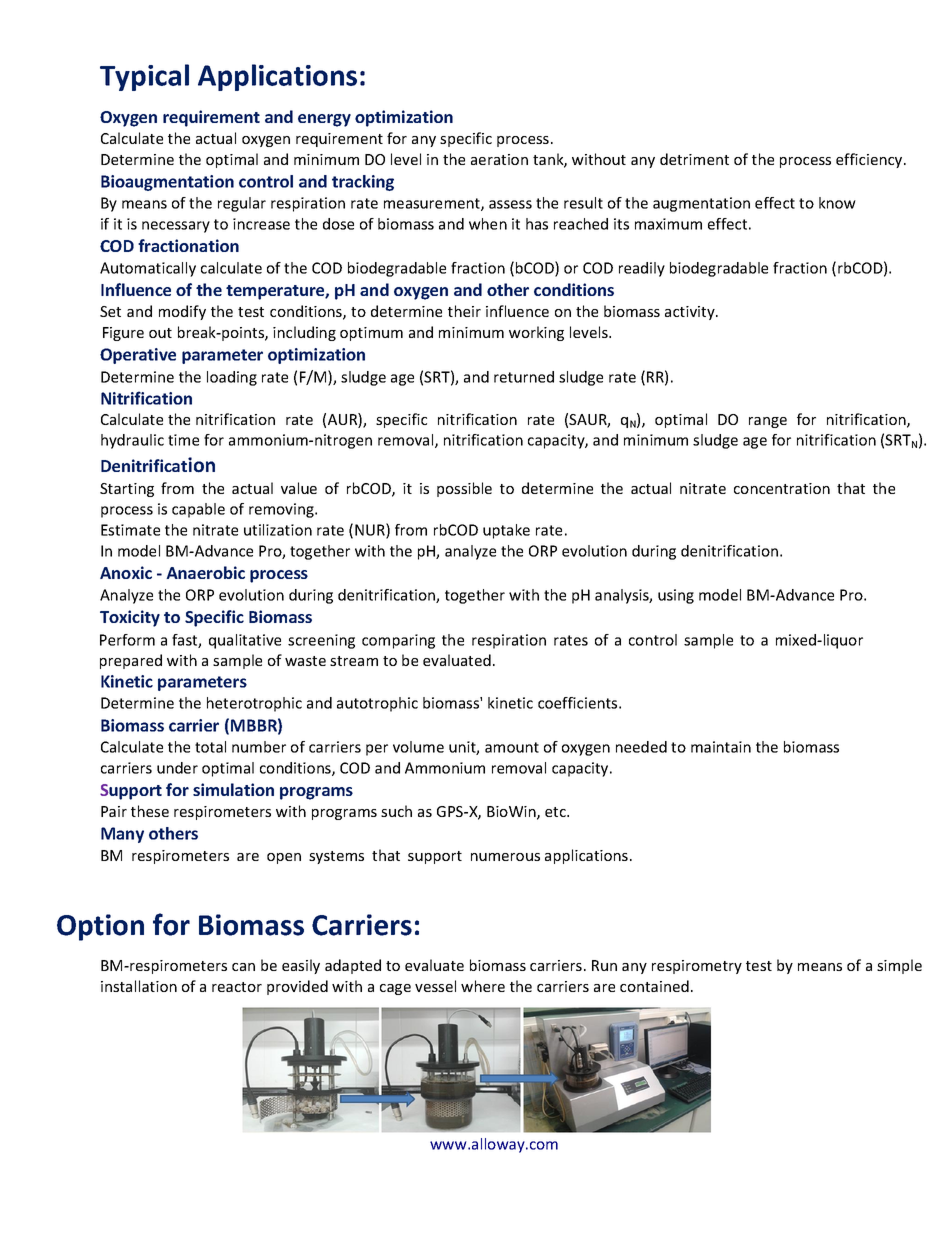 The width and height of the screenshot is (952, 1233). Describe the element at coordinates (182, 312) in the screenshot. I see `modify` at that location.
